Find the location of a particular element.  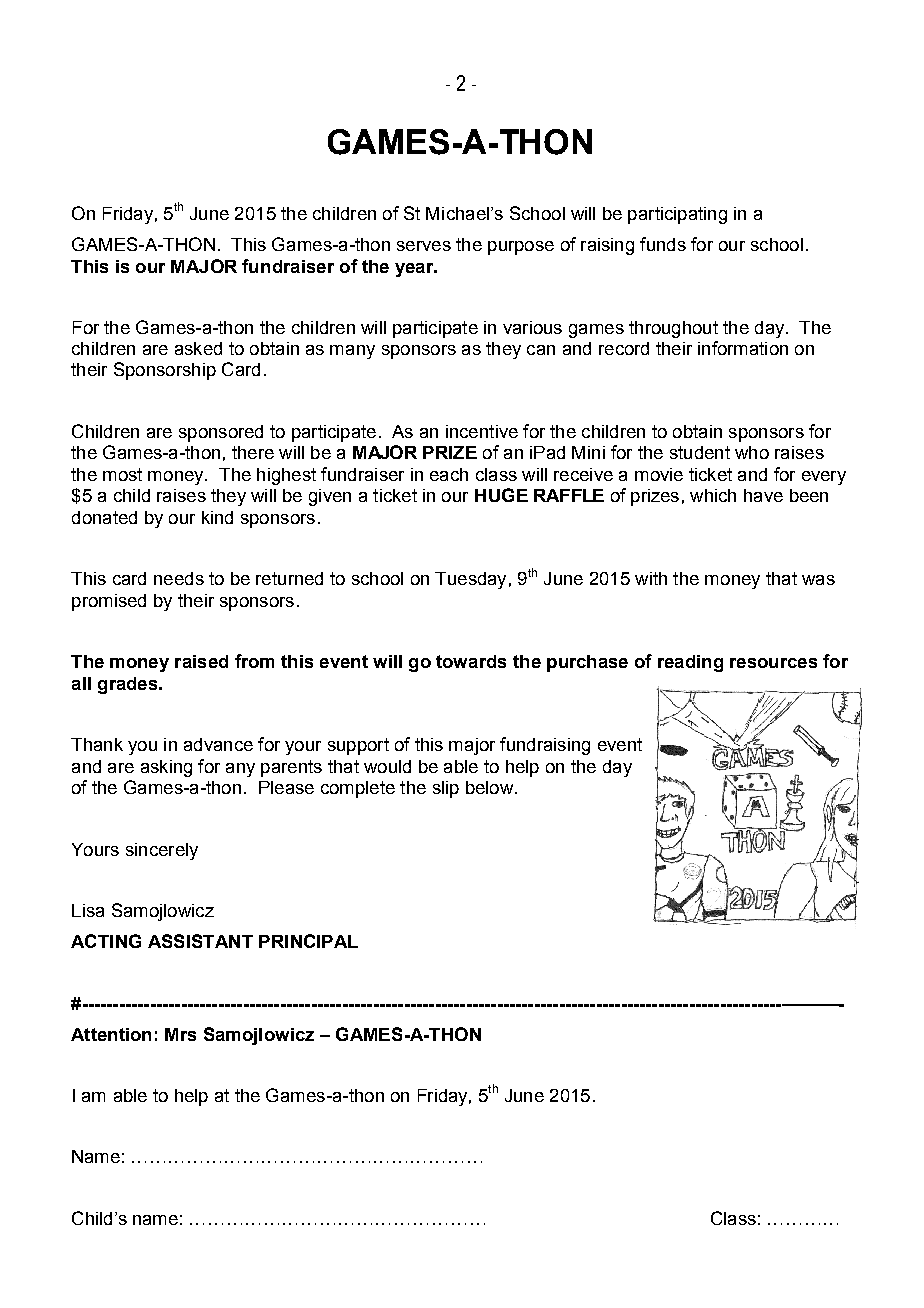

raised is located at coordinates (201, 661).
